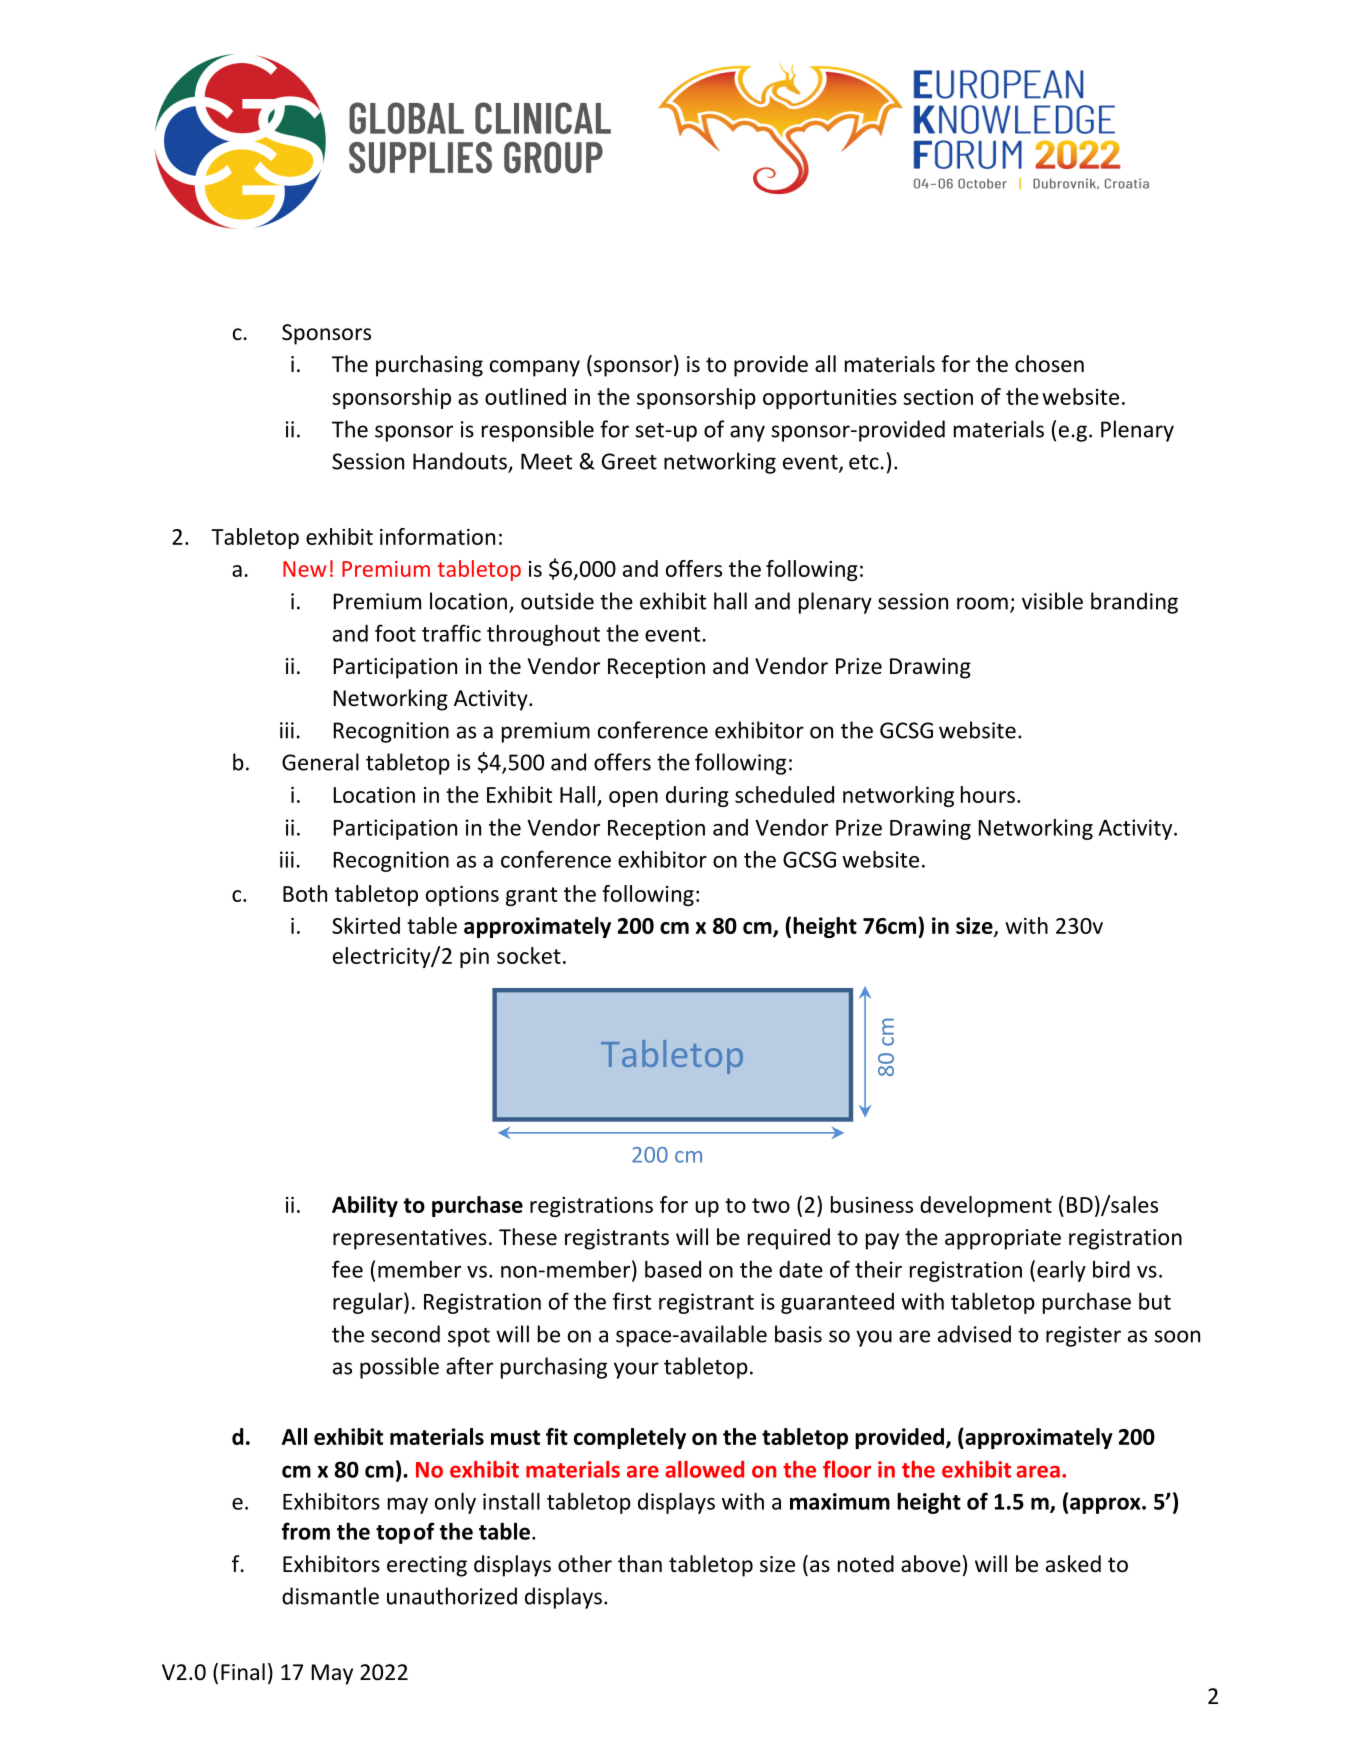 This document has width=1363, height=1764. What do you see at coordinates (640, 1564) in the document?
I see `than` at bounding box center [640, 1564].
